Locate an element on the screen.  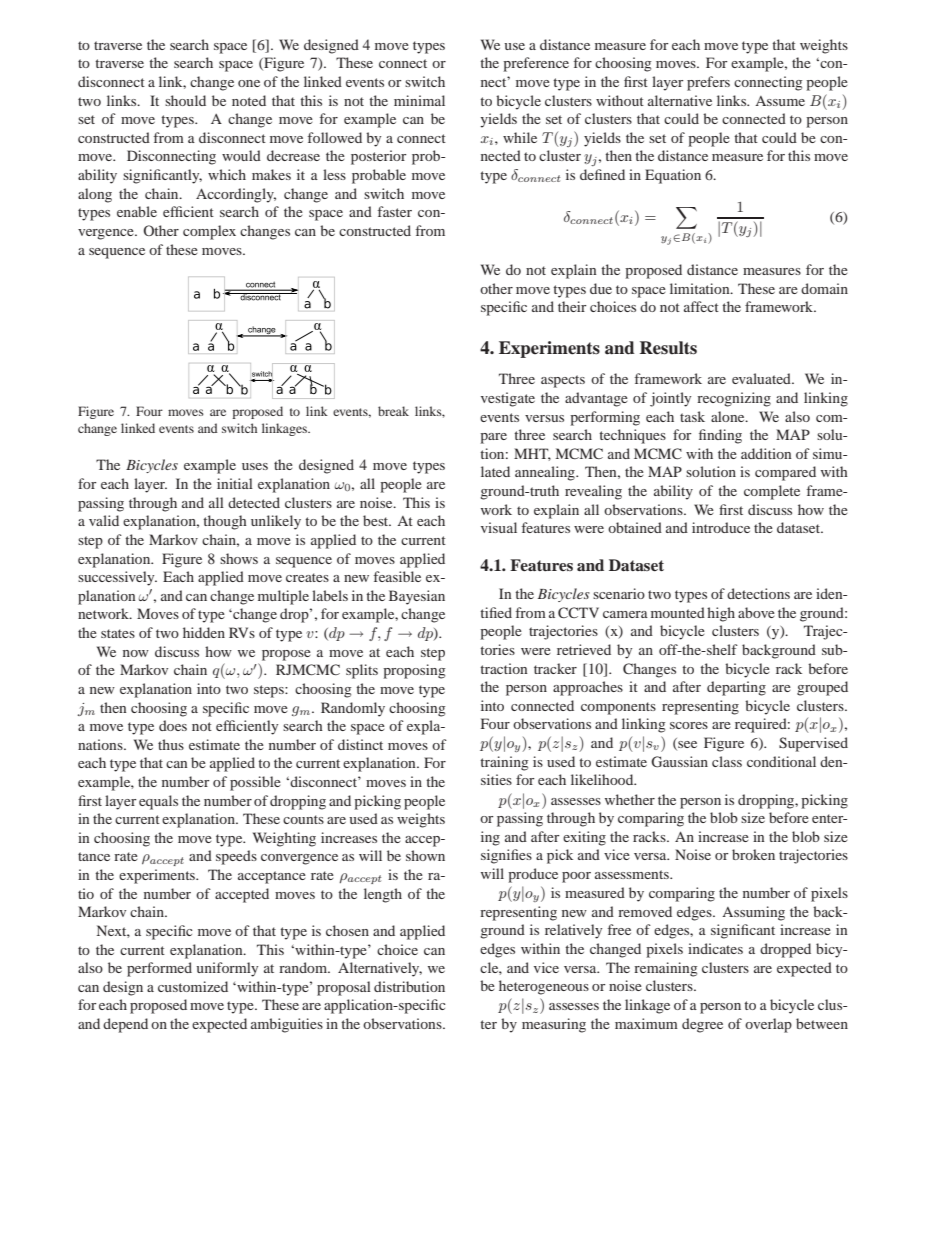
visual is located at coordinates (499, 527).
